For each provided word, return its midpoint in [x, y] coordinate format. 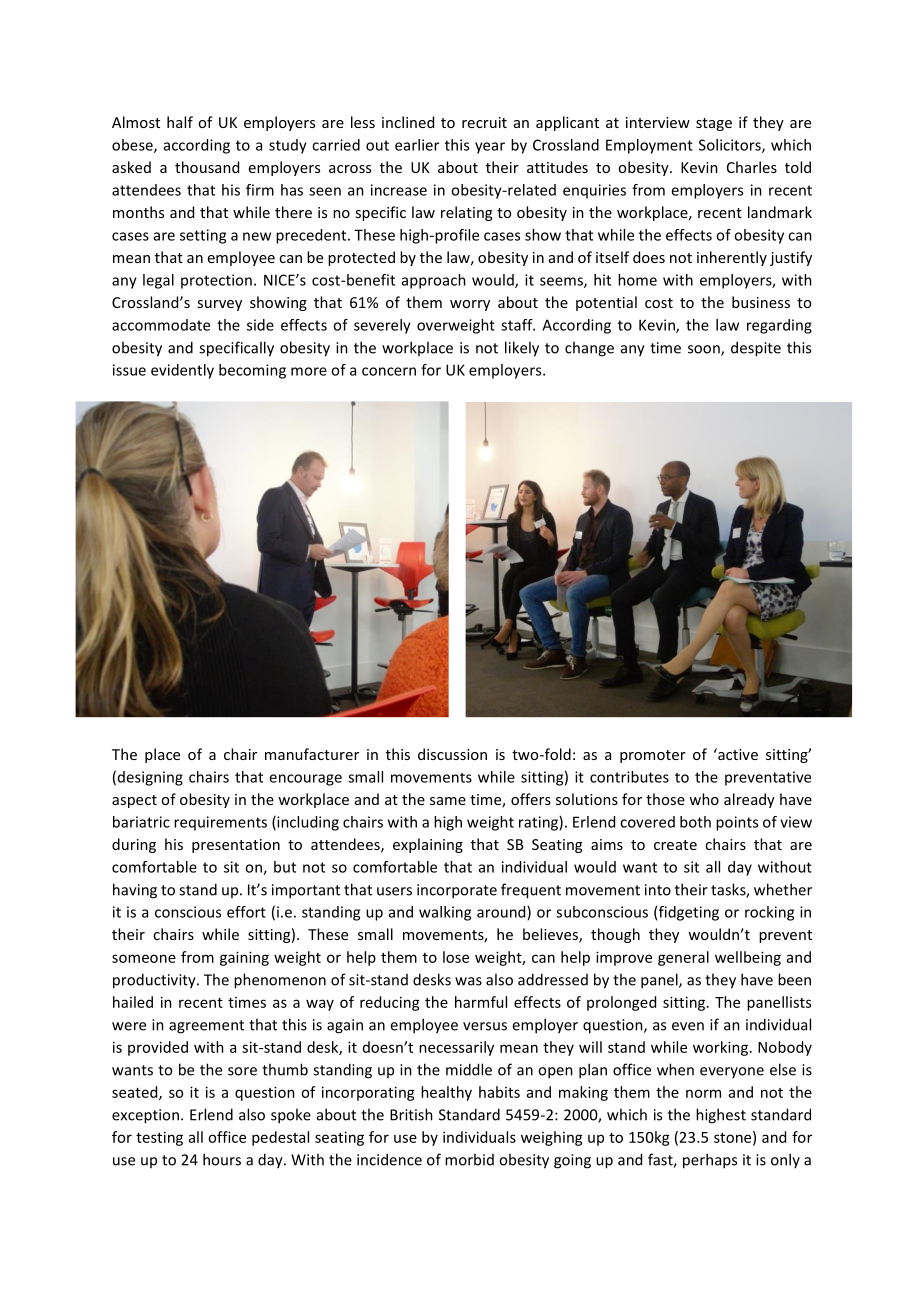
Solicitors [731, 146]
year [490, 148]
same [448, 801]
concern [389, 371]
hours [222, 1159]
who [704, 799]
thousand [207, 167]
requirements [220, 823]
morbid [469, 1159]
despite [756, 349]
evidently [182, 371]
